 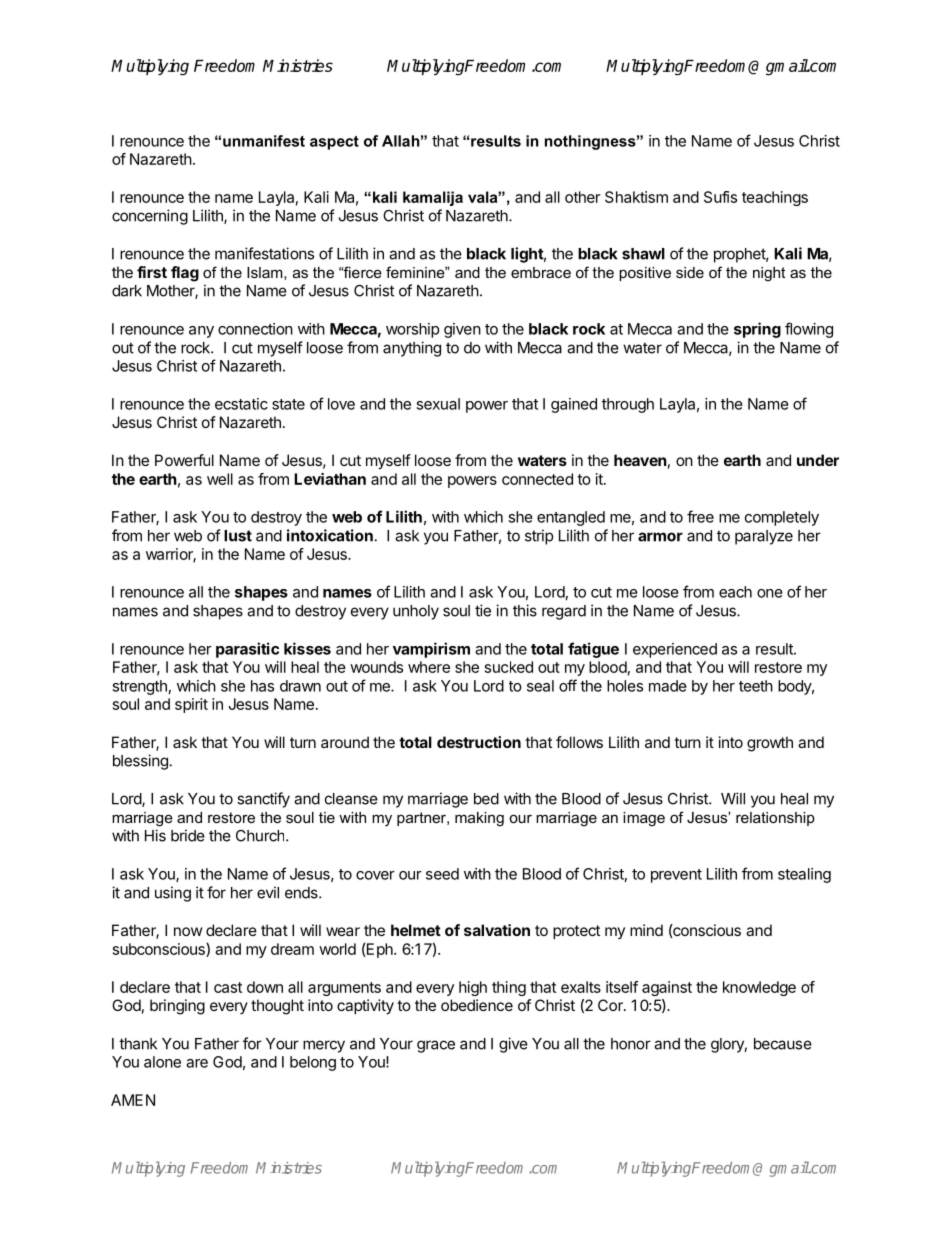 I want to click on alone, so click(x=162, y=1062).
